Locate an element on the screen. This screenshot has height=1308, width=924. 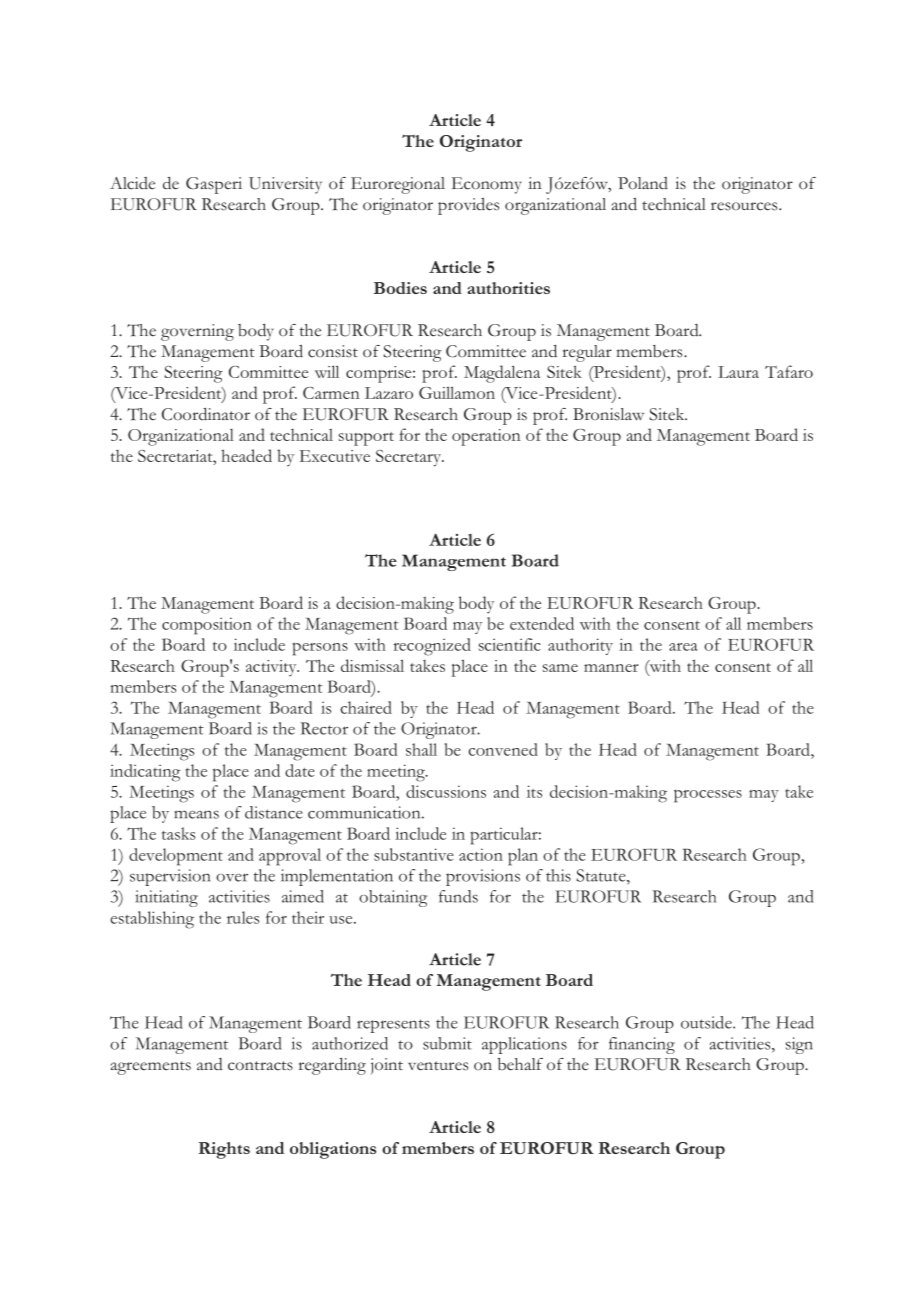
Poland is located at coordinates (643, 183).
